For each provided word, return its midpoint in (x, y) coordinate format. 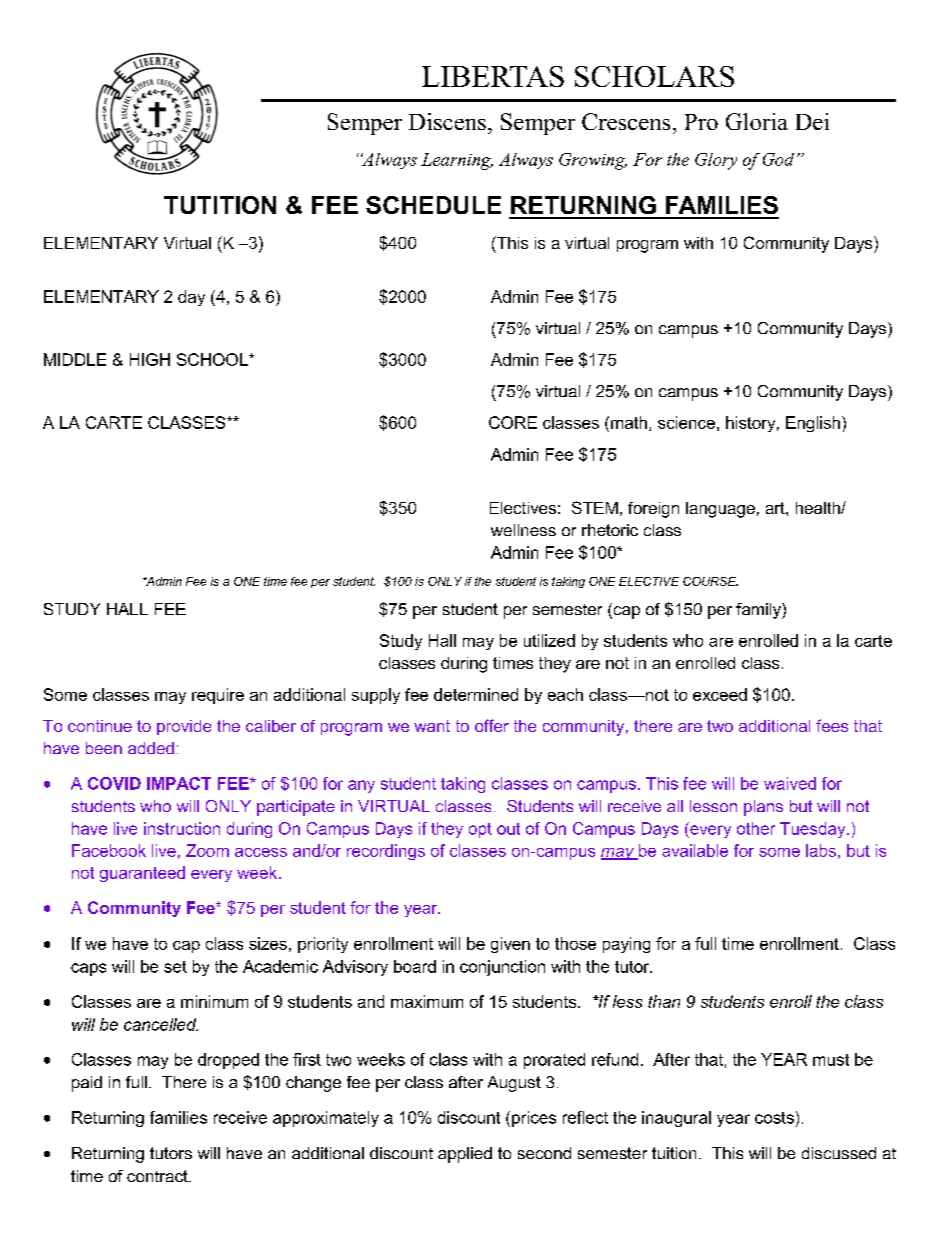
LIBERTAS (493, 76)
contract (158, 1176)
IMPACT (179, 783)
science (686, 422)
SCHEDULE (433, 205)
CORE (513, 422)
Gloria (757, 121)
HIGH (150, 359)
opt (480, 830)
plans (763, 808)
